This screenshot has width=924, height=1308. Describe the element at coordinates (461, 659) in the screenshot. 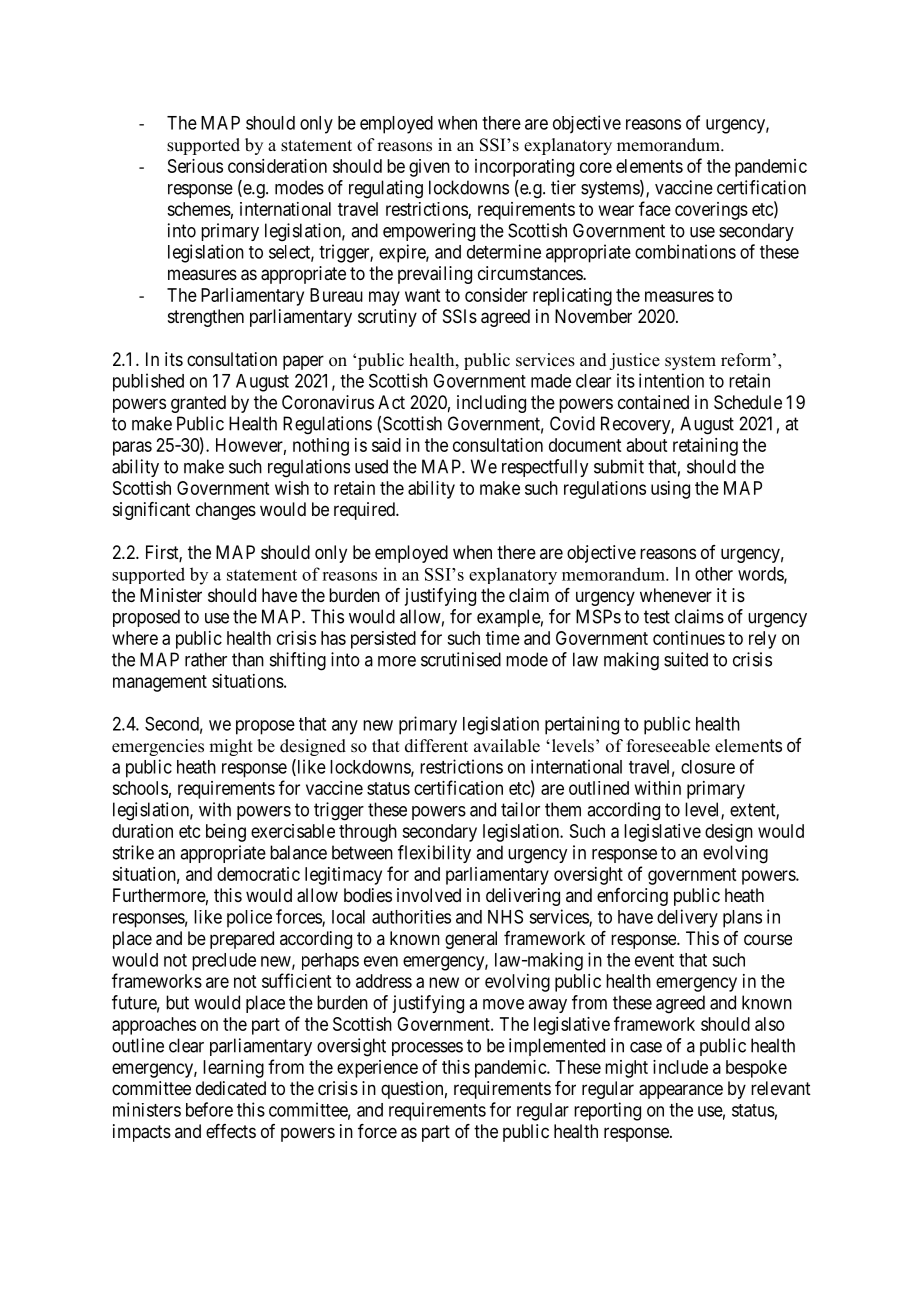

I see `scrutinised` at that location.
